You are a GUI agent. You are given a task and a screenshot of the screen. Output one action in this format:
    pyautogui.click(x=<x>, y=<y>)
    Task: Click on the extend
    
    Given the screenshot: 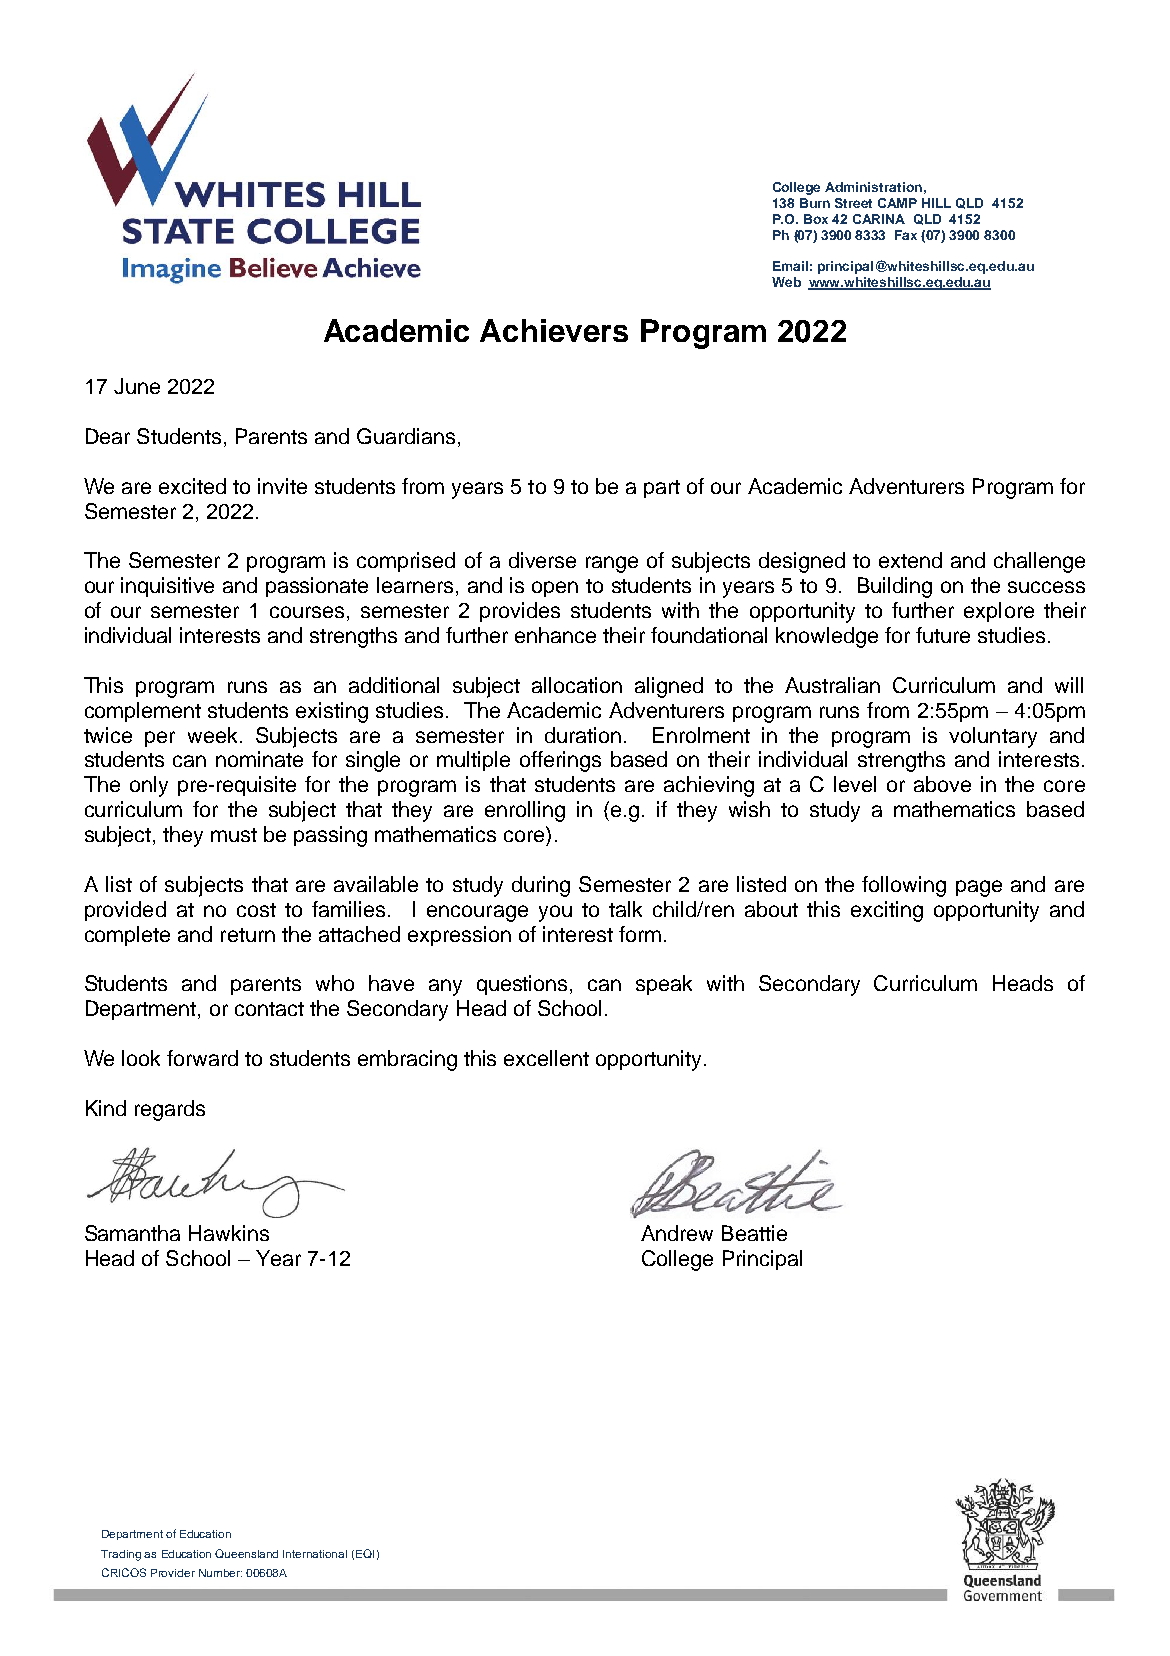 What is the action you would take?
    pyautogui.click(x=910, y=560)
